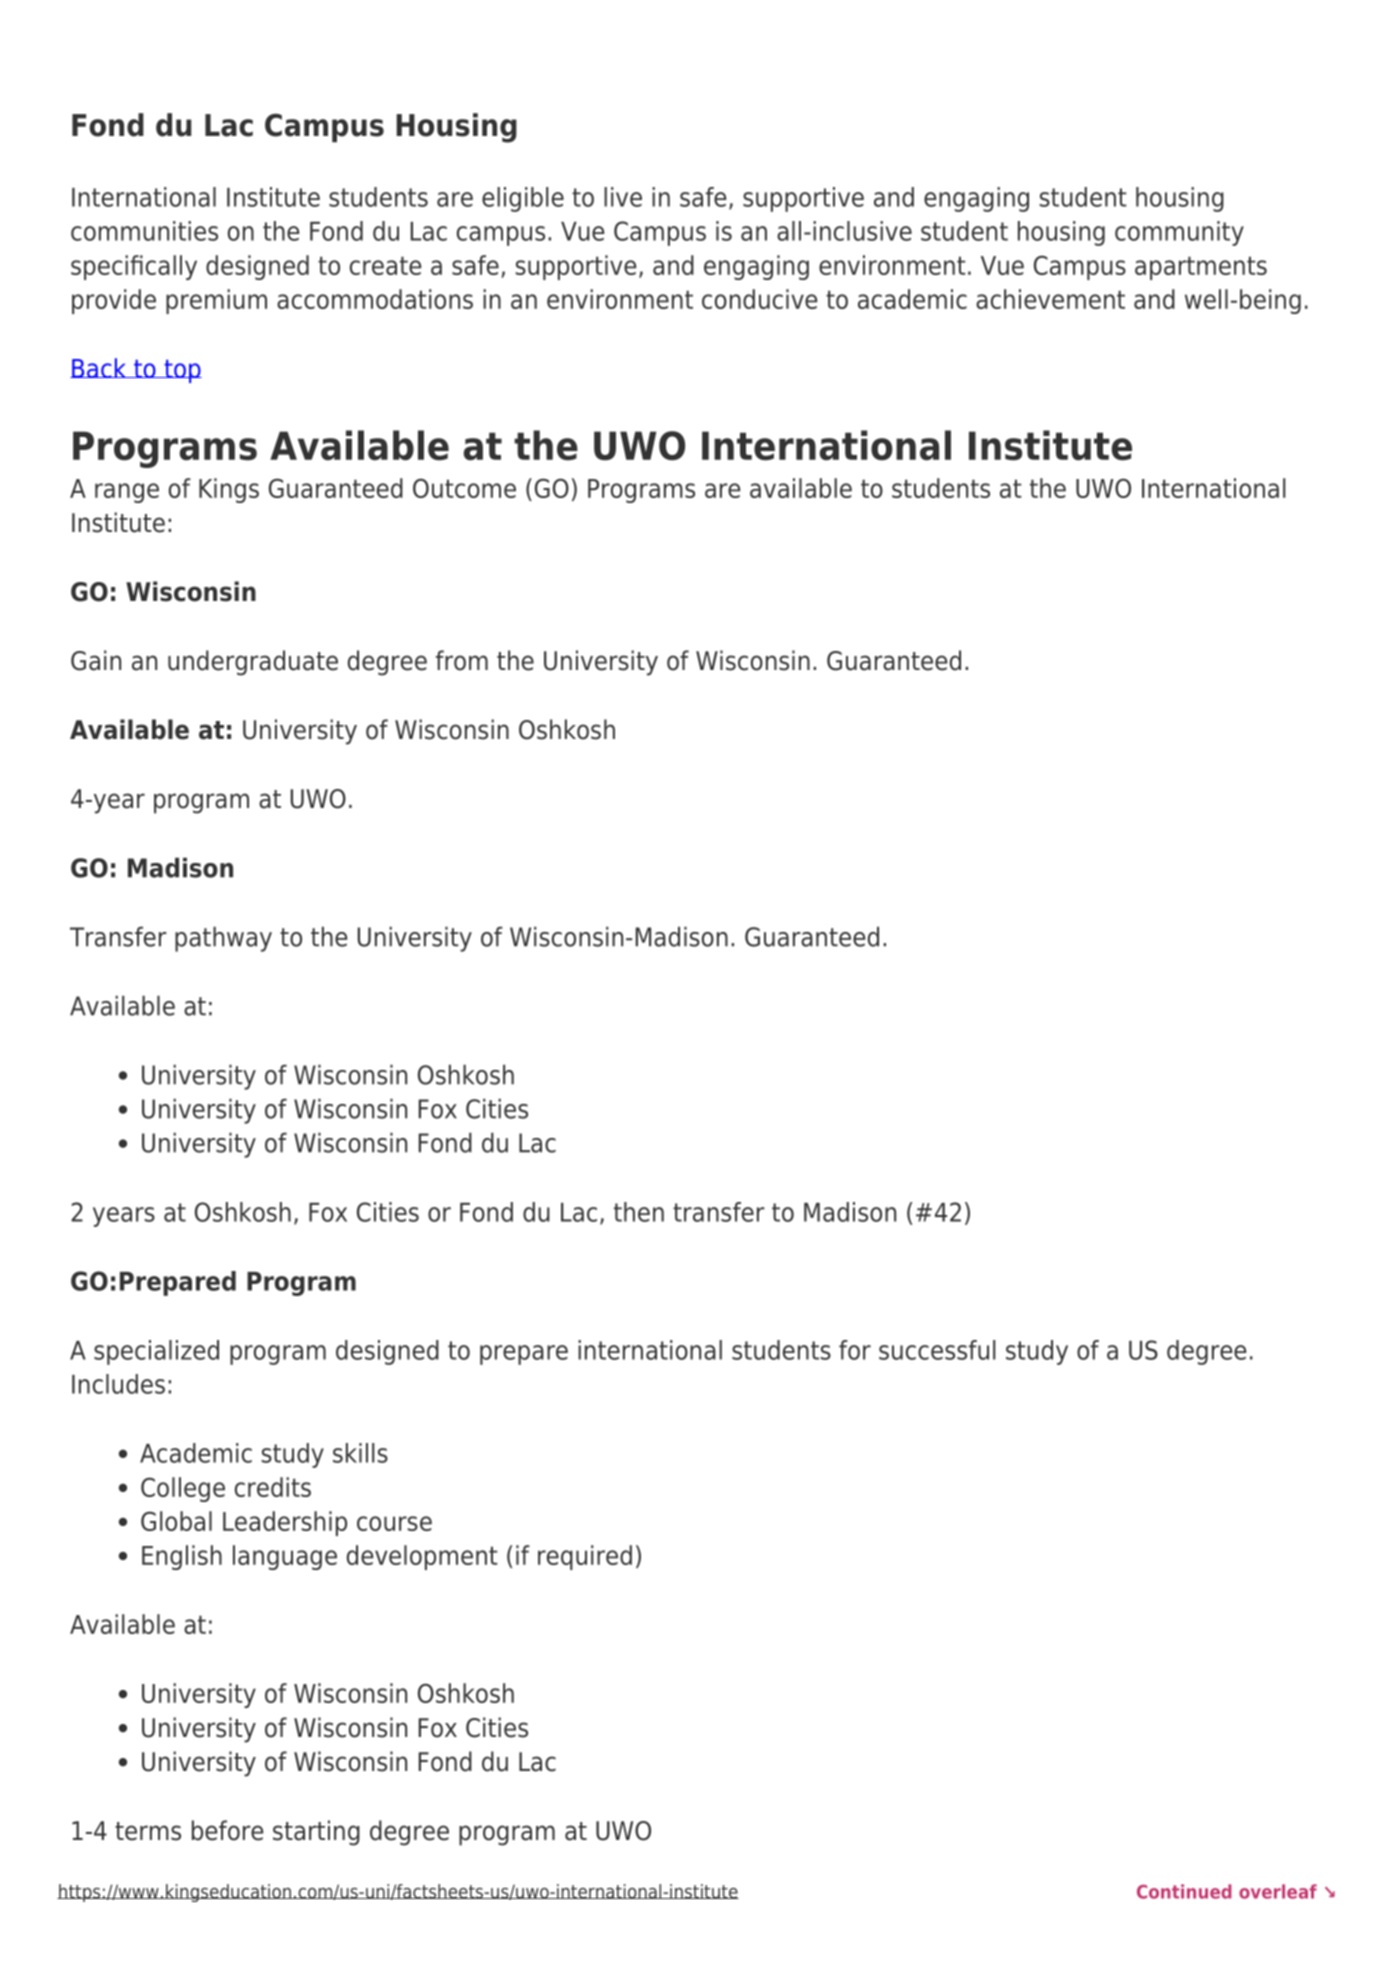 The height and width of the page is (1964, 1389). What do you see at coordinates (937, 1350) in the page?
I see `successful` at bounding box center [937, 1350].
